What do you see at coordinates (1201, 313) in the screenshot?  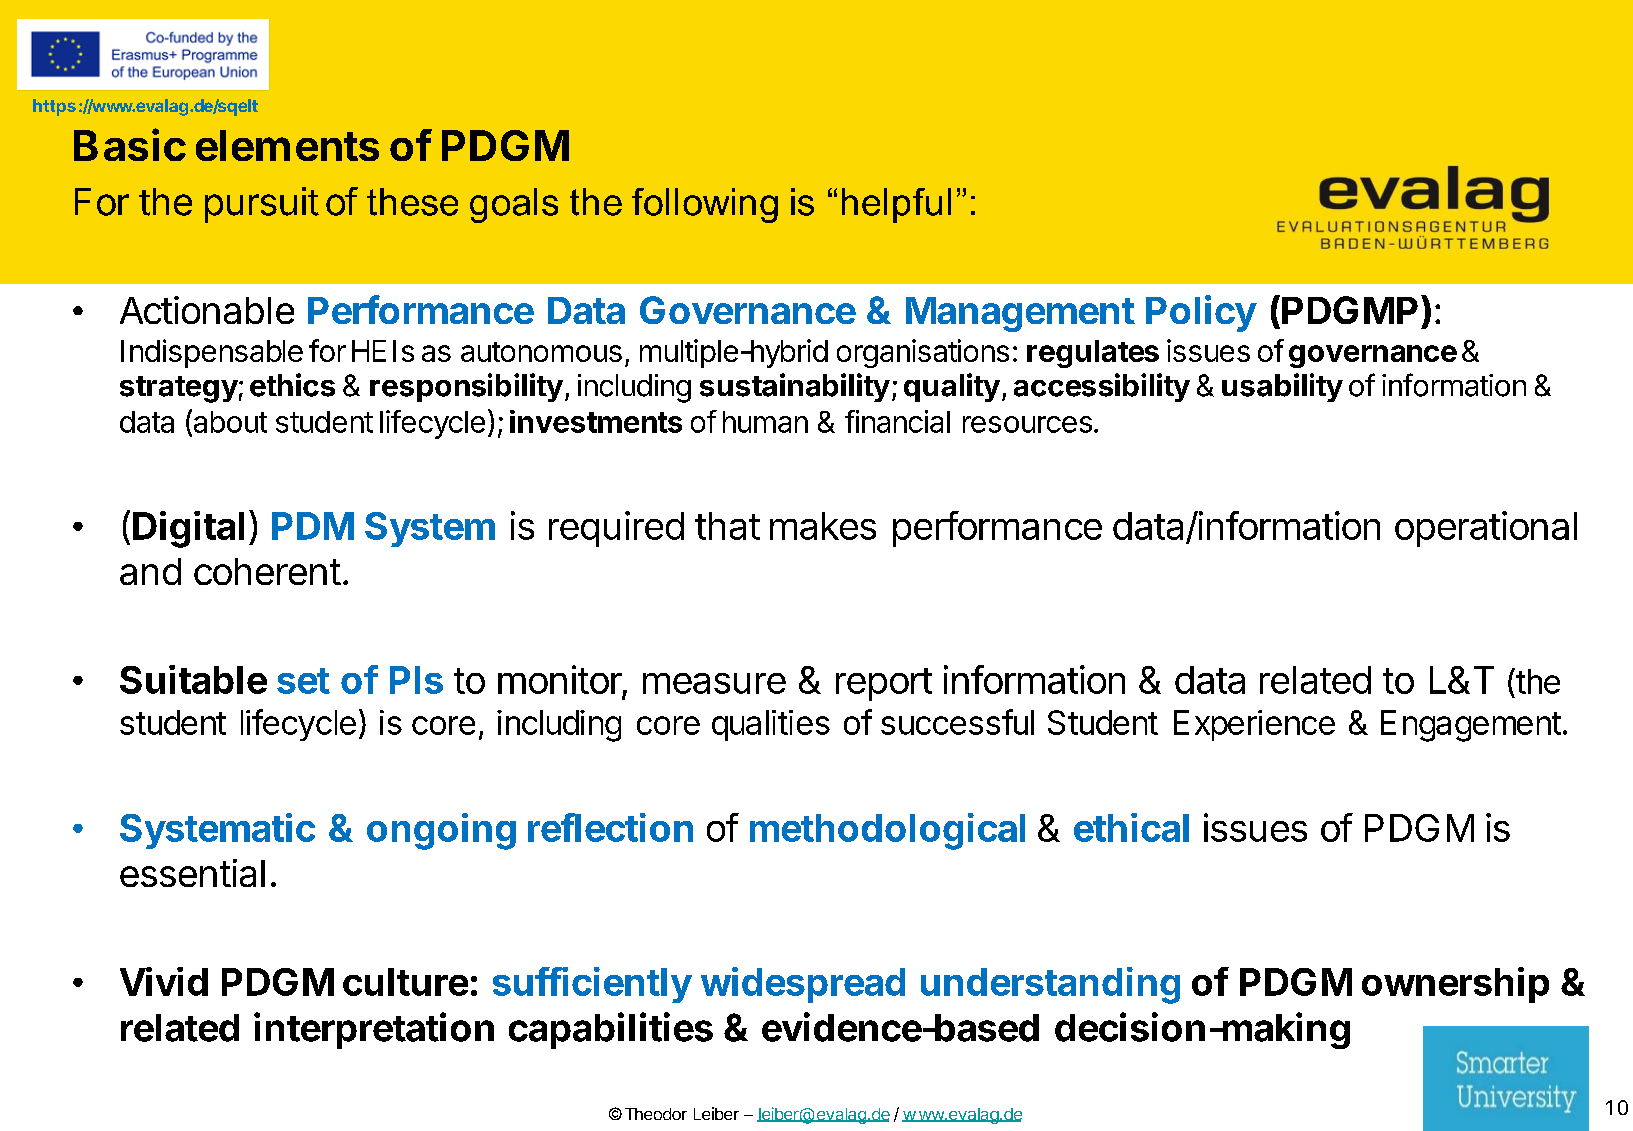 I see `Policy` at bounding box center [1201, 313].
